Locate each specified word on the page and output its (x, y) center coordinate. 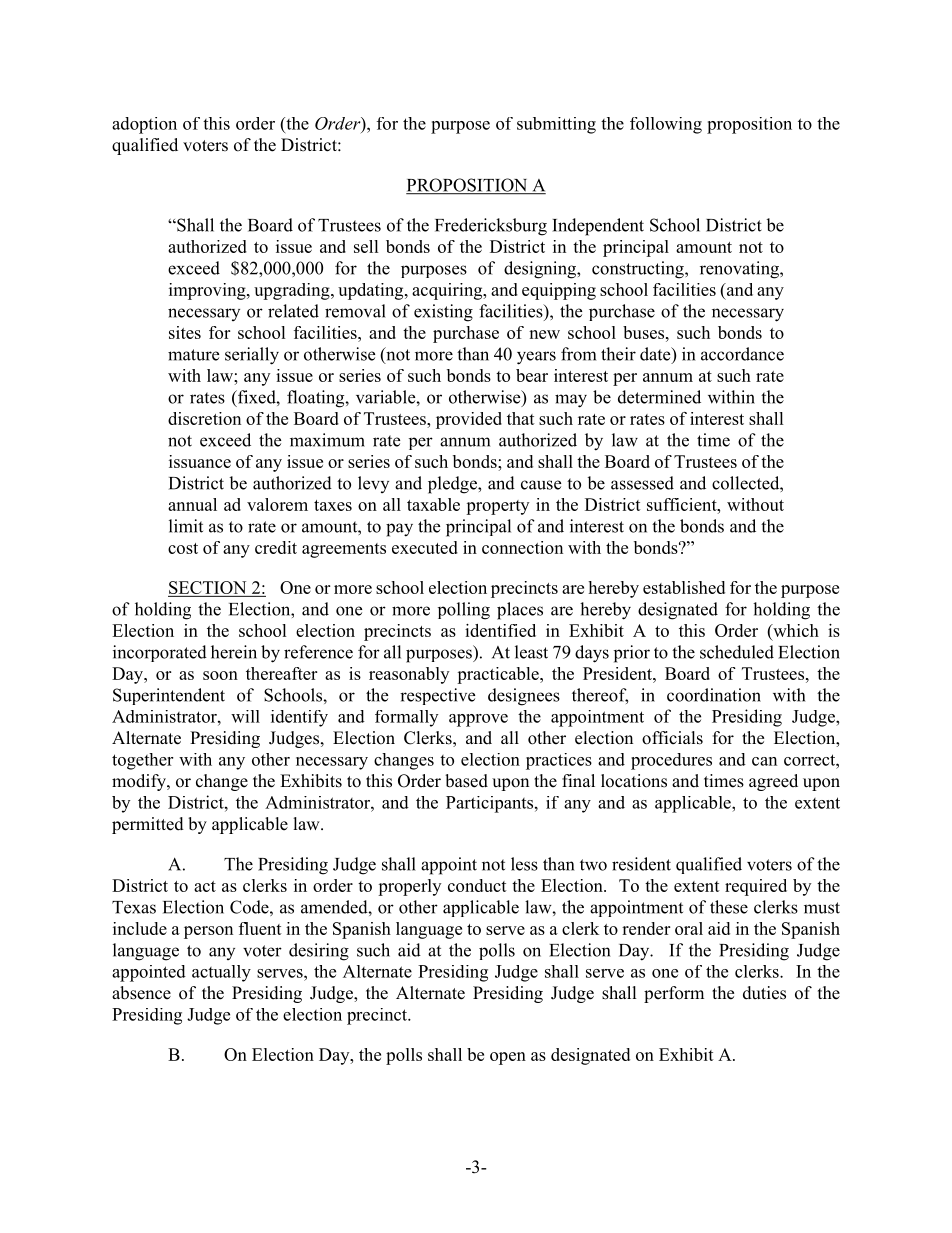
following (666, 125)
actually (221, 973)
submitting (556, 125)
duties (764, 993)
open (508, 1058)
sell (366, 246)
